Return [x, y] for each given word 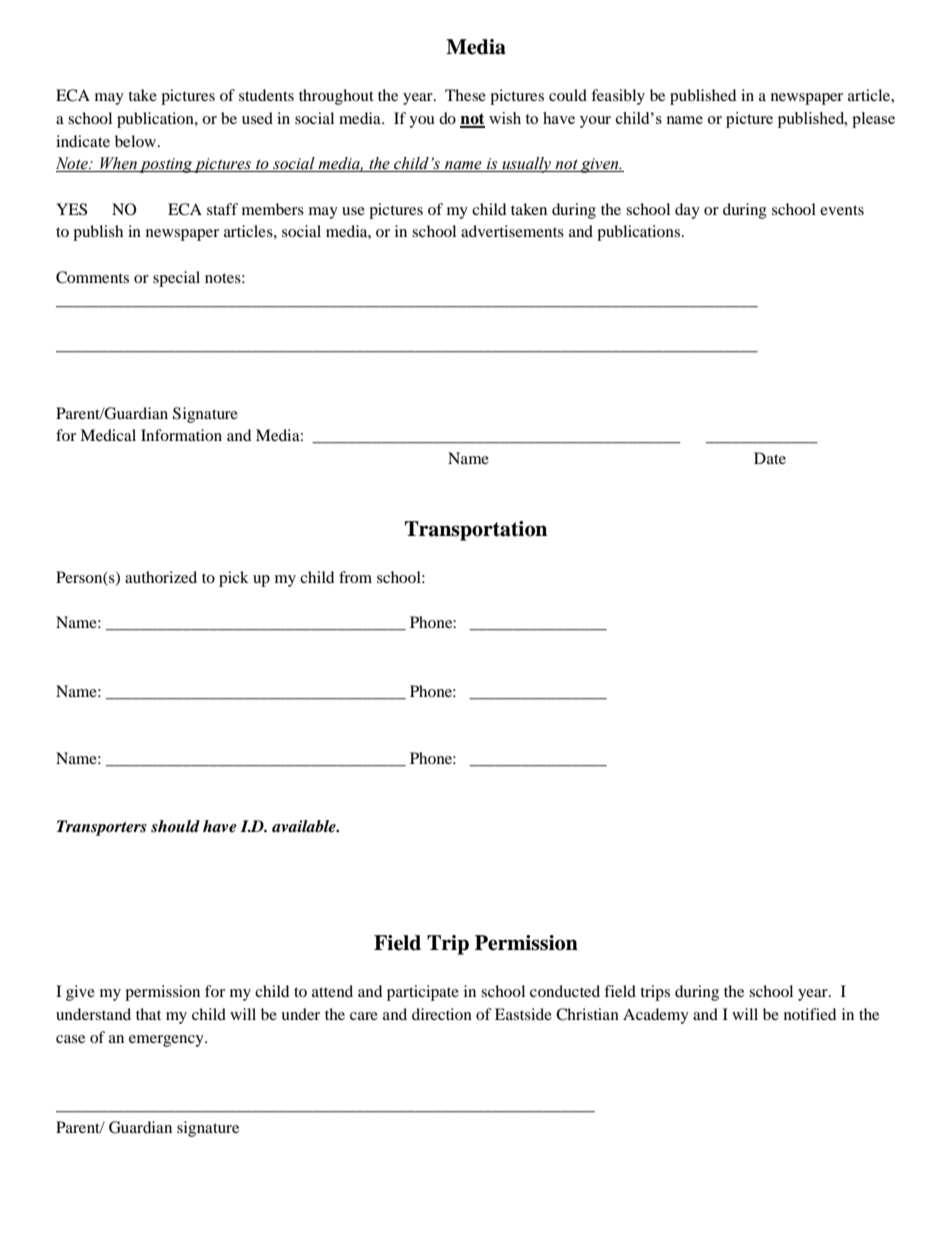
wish [505, 118]
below [137, 141]
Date [770, 458]
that [148, 1014]
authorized [161, 577]
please [873, 120]
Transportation [476, 531]
